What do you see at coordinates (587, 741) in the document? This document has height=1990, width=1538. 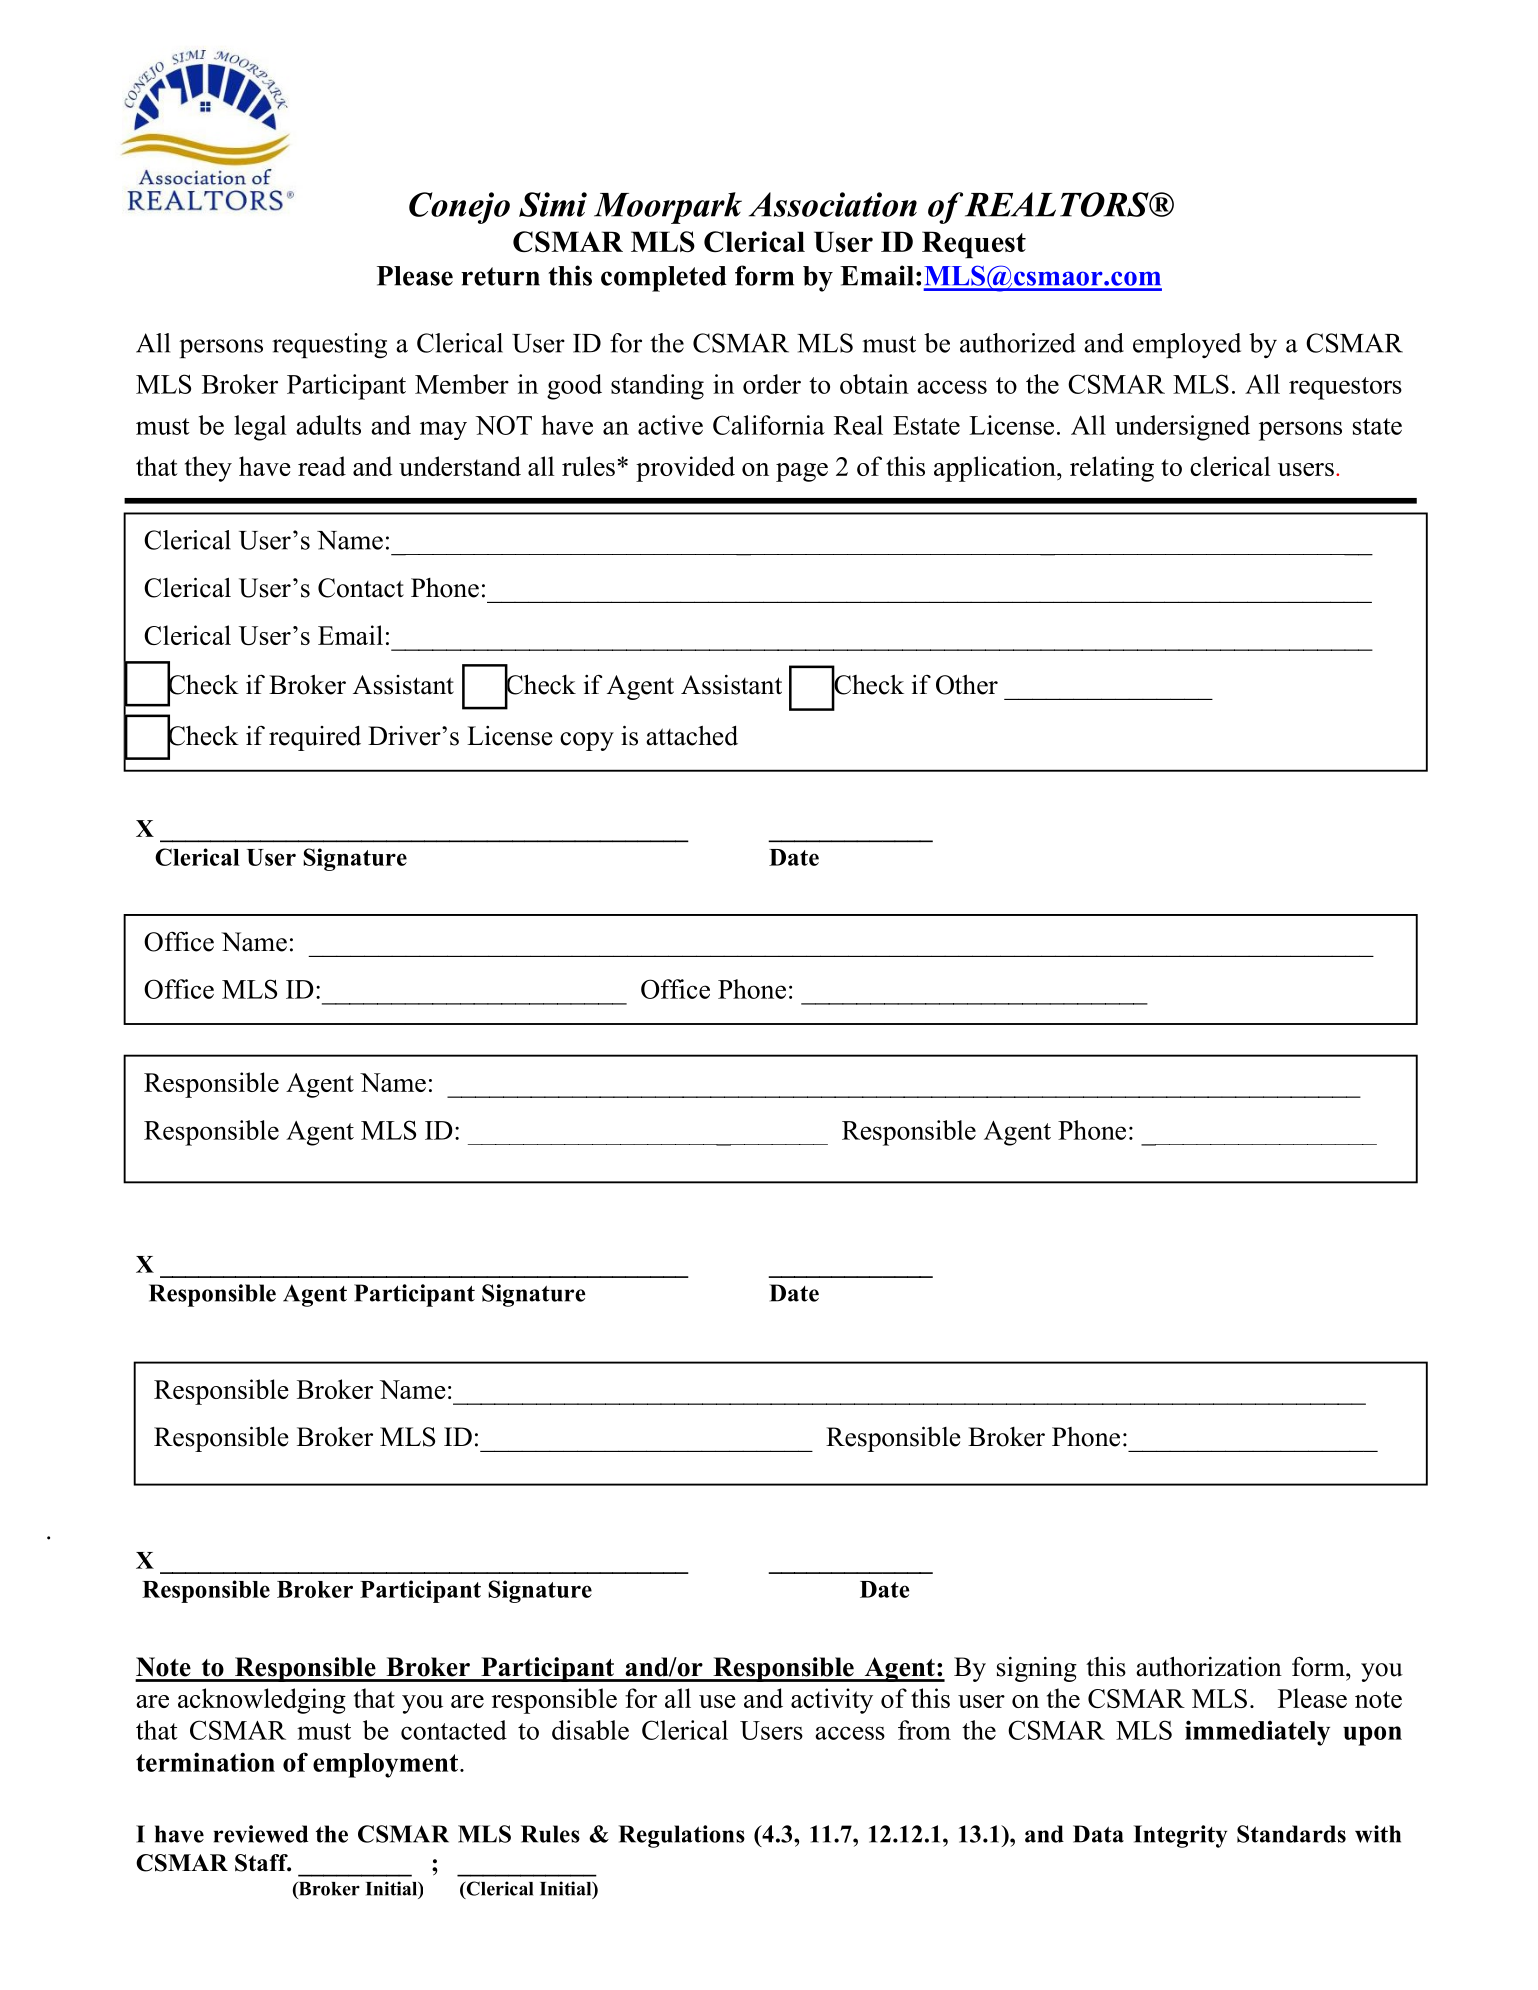 I see `copy` at bounding box center [587, 741].
